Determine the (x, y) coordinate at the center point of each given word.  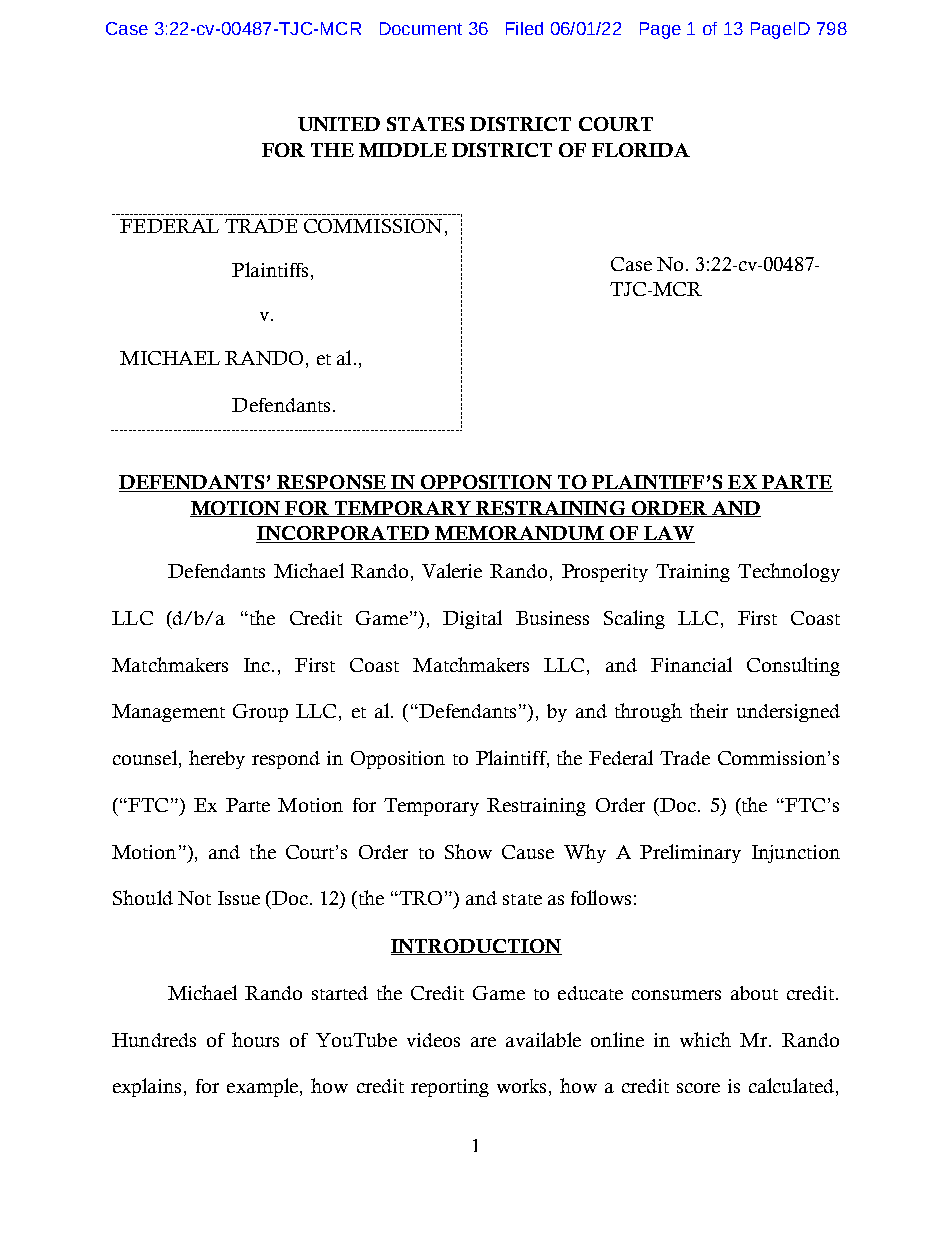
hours (255, 1039)
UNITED (339, 124)
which (705, 1039)
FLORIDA (641, 150)
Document (421, 28)
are (483, 1042)
